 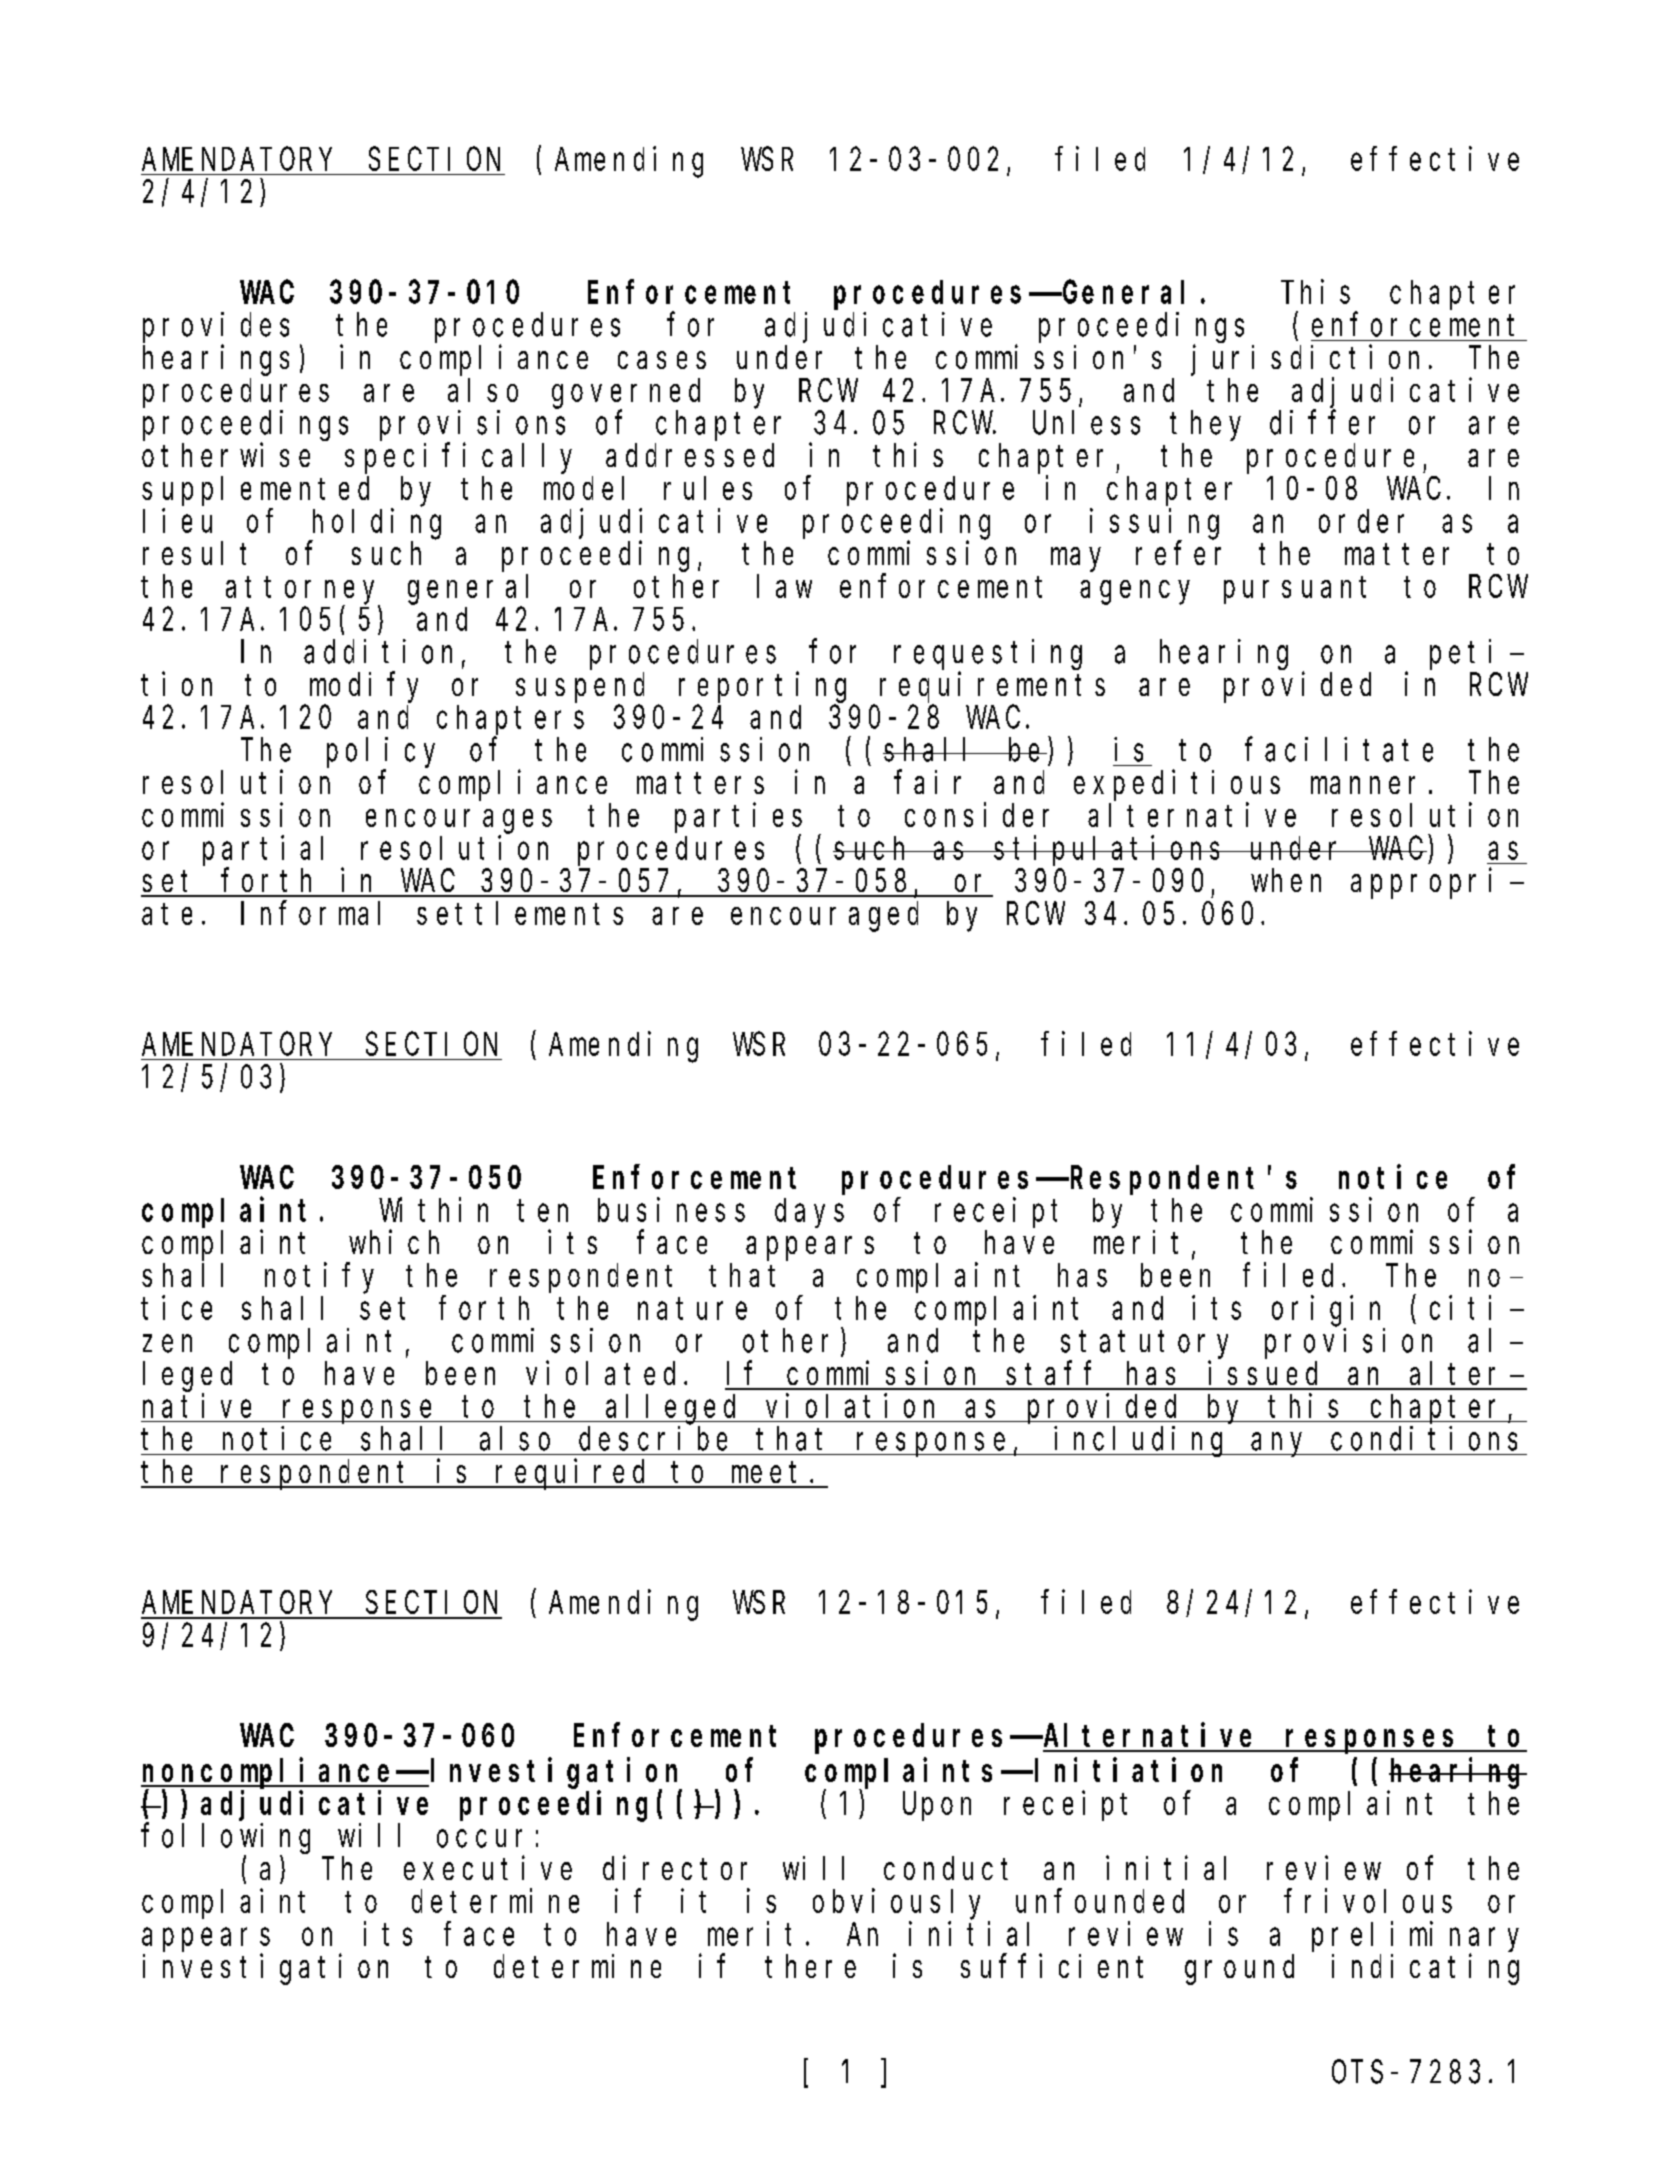 What do you see at coordinates (1086, 423) in the document?
I see `Unless` at bounding box center [1086, 423].
